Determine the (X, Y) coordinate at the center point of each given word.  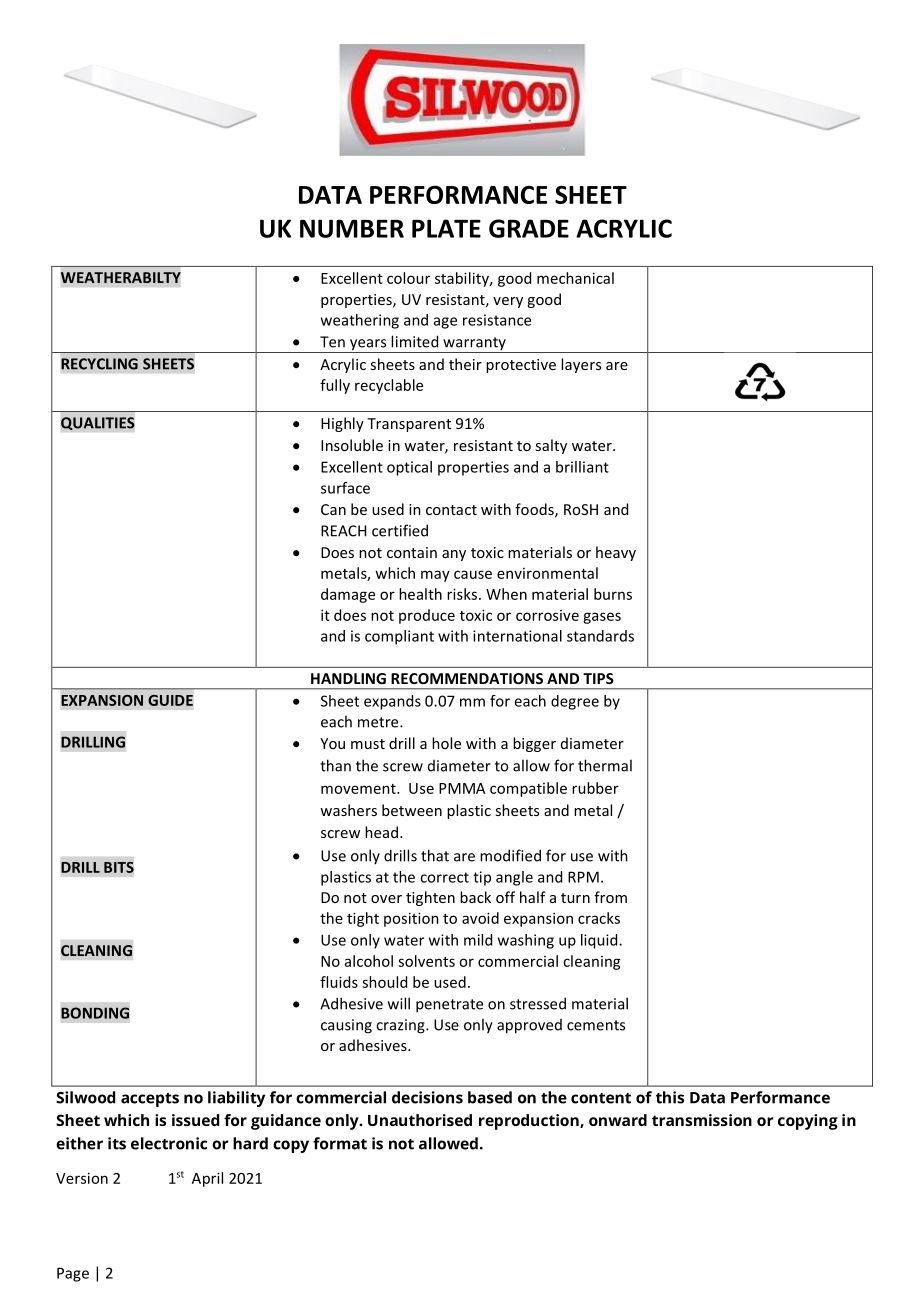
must (368, 744)
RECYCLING (99, 364)
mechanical (575, 278)
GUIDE (170, 700)
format (340, 1143)
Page (73, 1274)
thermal (605, 765)
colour (408, 278)
